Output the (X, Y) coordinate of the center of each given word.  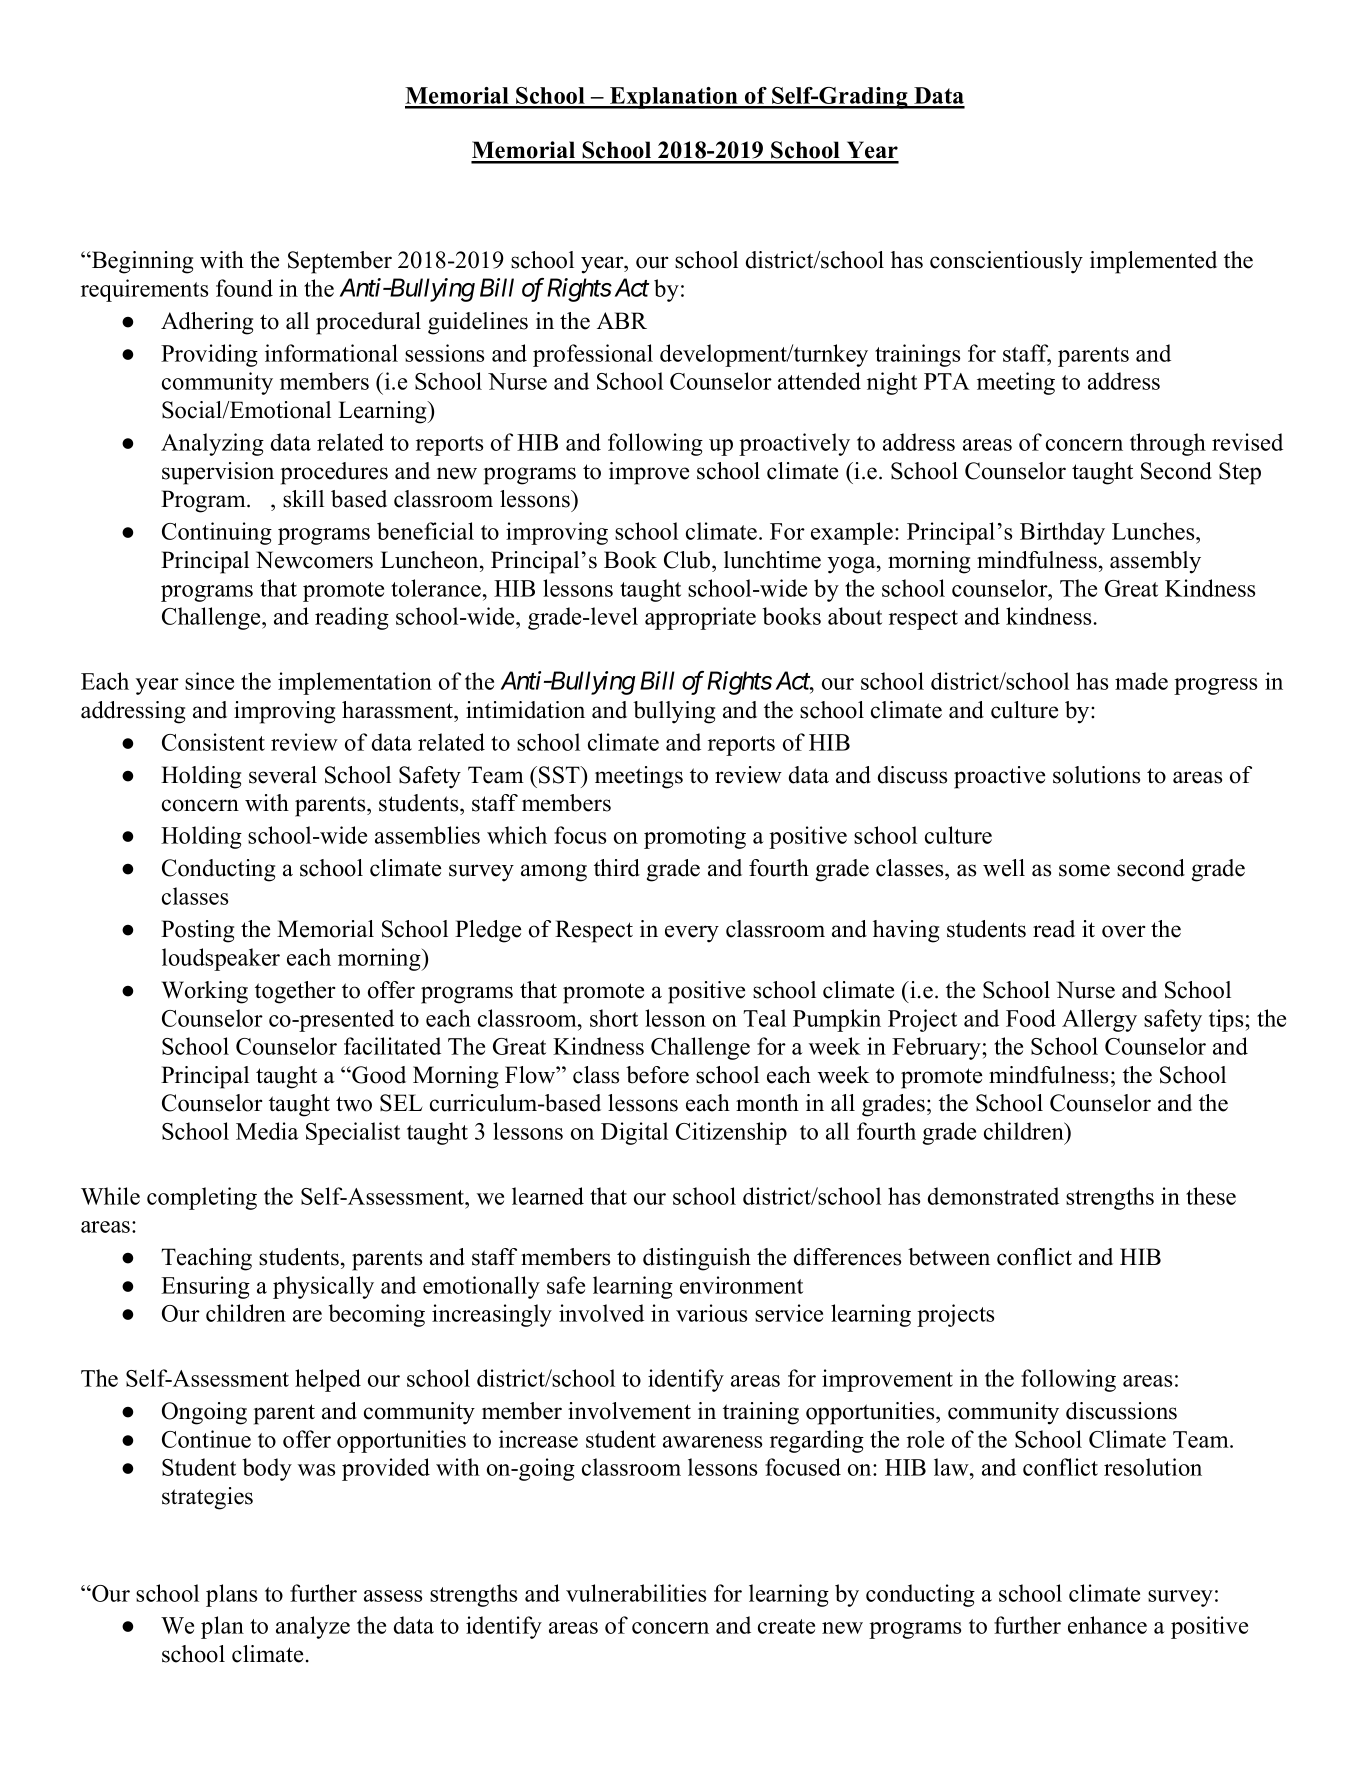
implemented (1153, 262)
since (209, 681)
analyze (313, 1627)
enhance (1107, 1625)
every (692, 934)
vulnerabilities (636, 1593)
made (1141, 681)
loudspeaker (221, 959)
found (244, 288)
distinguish (697, 1259)
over (1123, 931)
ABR (622, 320)
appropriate (700, 618)
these (1211, 1196)
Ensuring (205, 1287)
